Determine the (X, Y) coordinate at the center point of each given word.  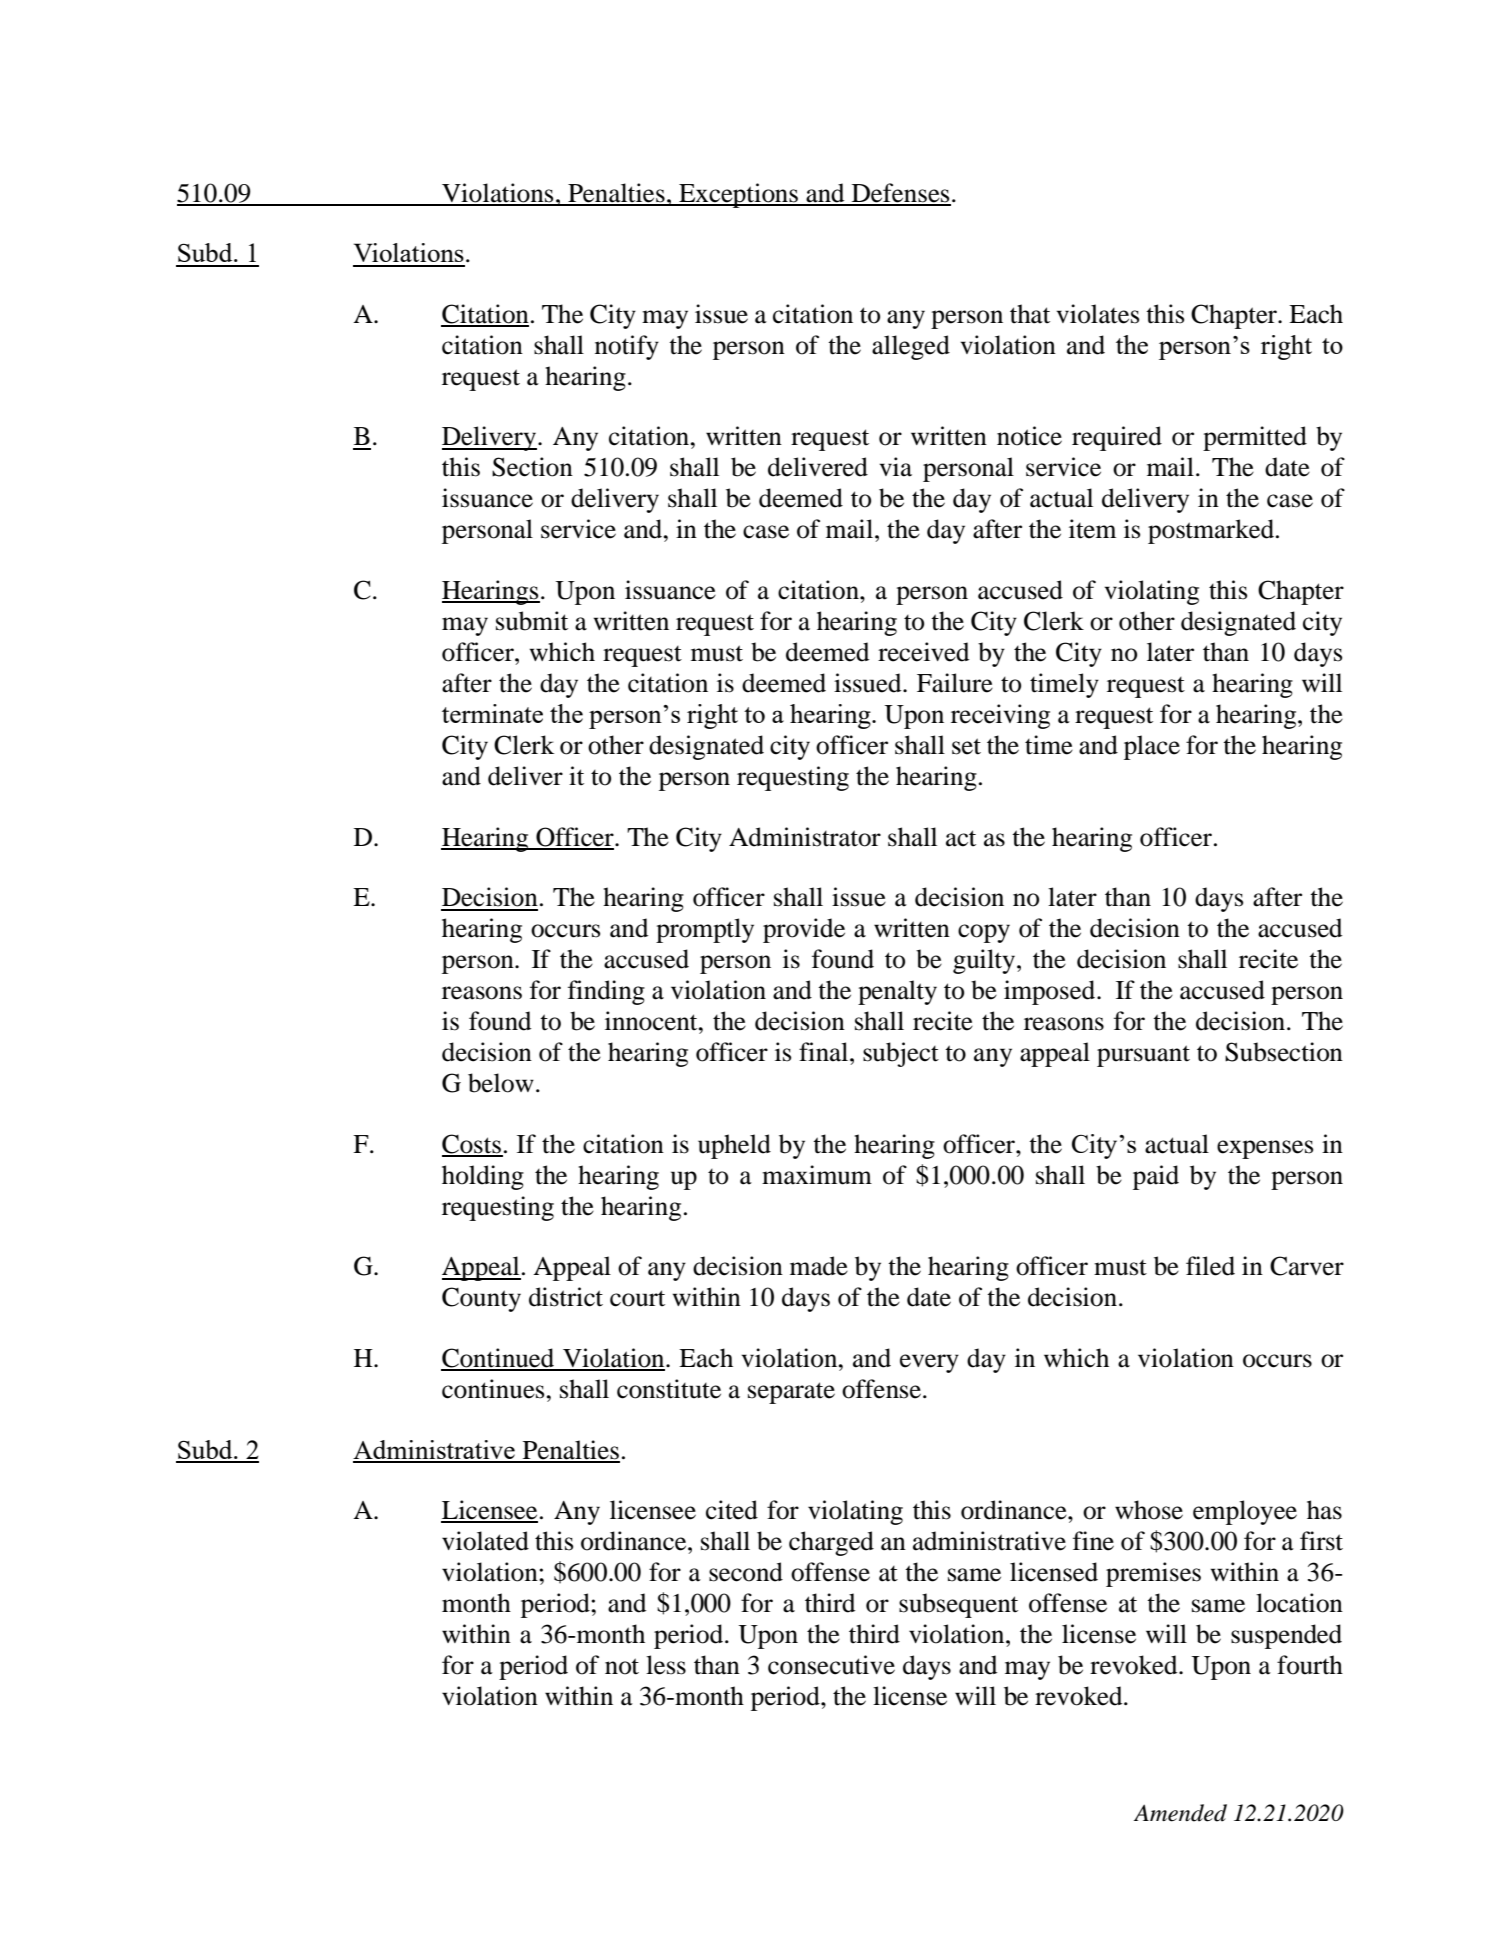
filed (1210, 1266)
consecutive (831, 1665)
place (1152, 747)
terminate (492, 713)
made (819, 1266)
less (666, 1665)
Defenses (900, 194)
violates (1097, 314)
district (566, 1297)
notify (627, 347)
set (966, 746)
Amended (1180, 1813)
